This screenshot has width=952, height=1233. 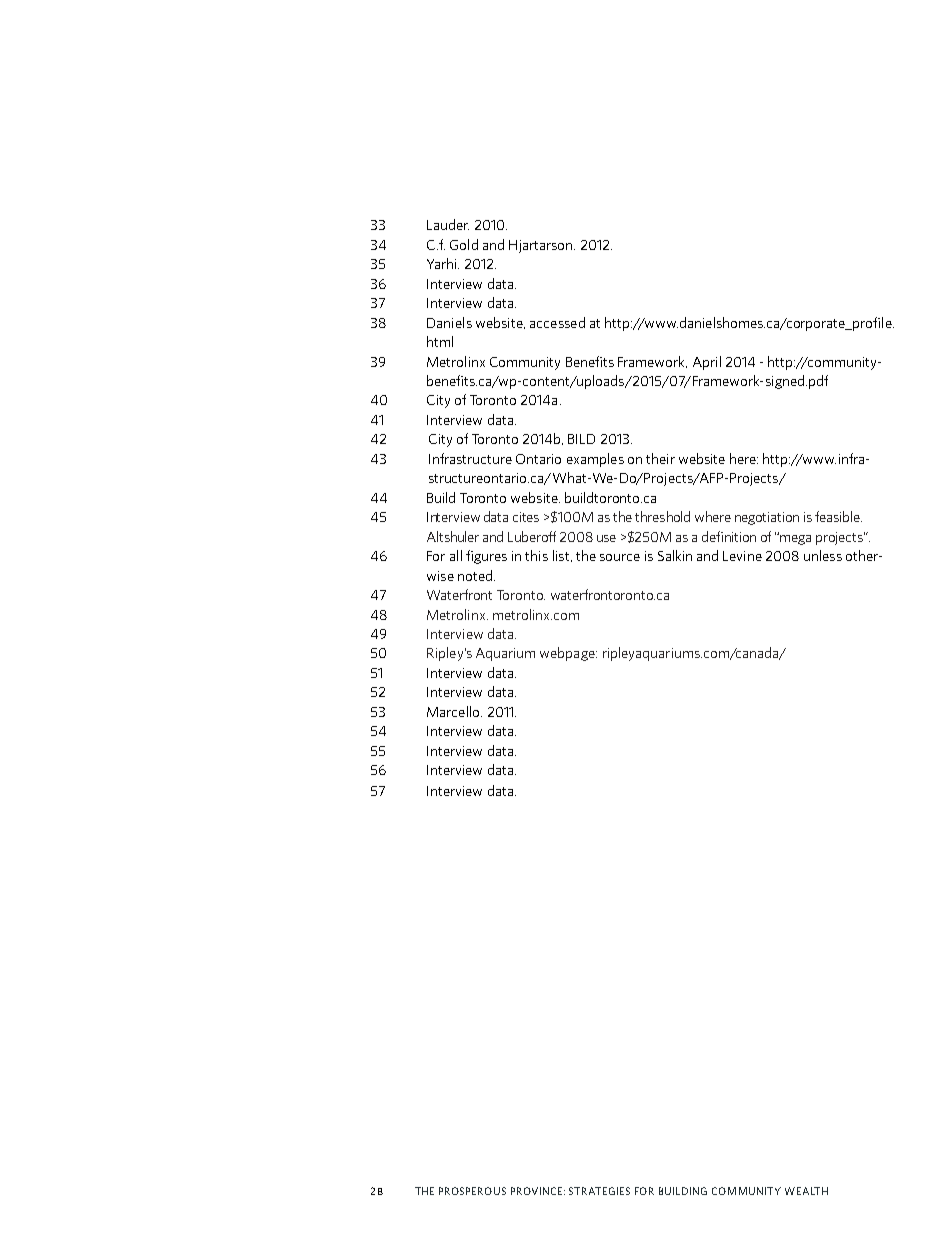 What do you see at coordinates (557, 322) in the screenshot?
I see `accessed` at bounding box center [557, 322].
